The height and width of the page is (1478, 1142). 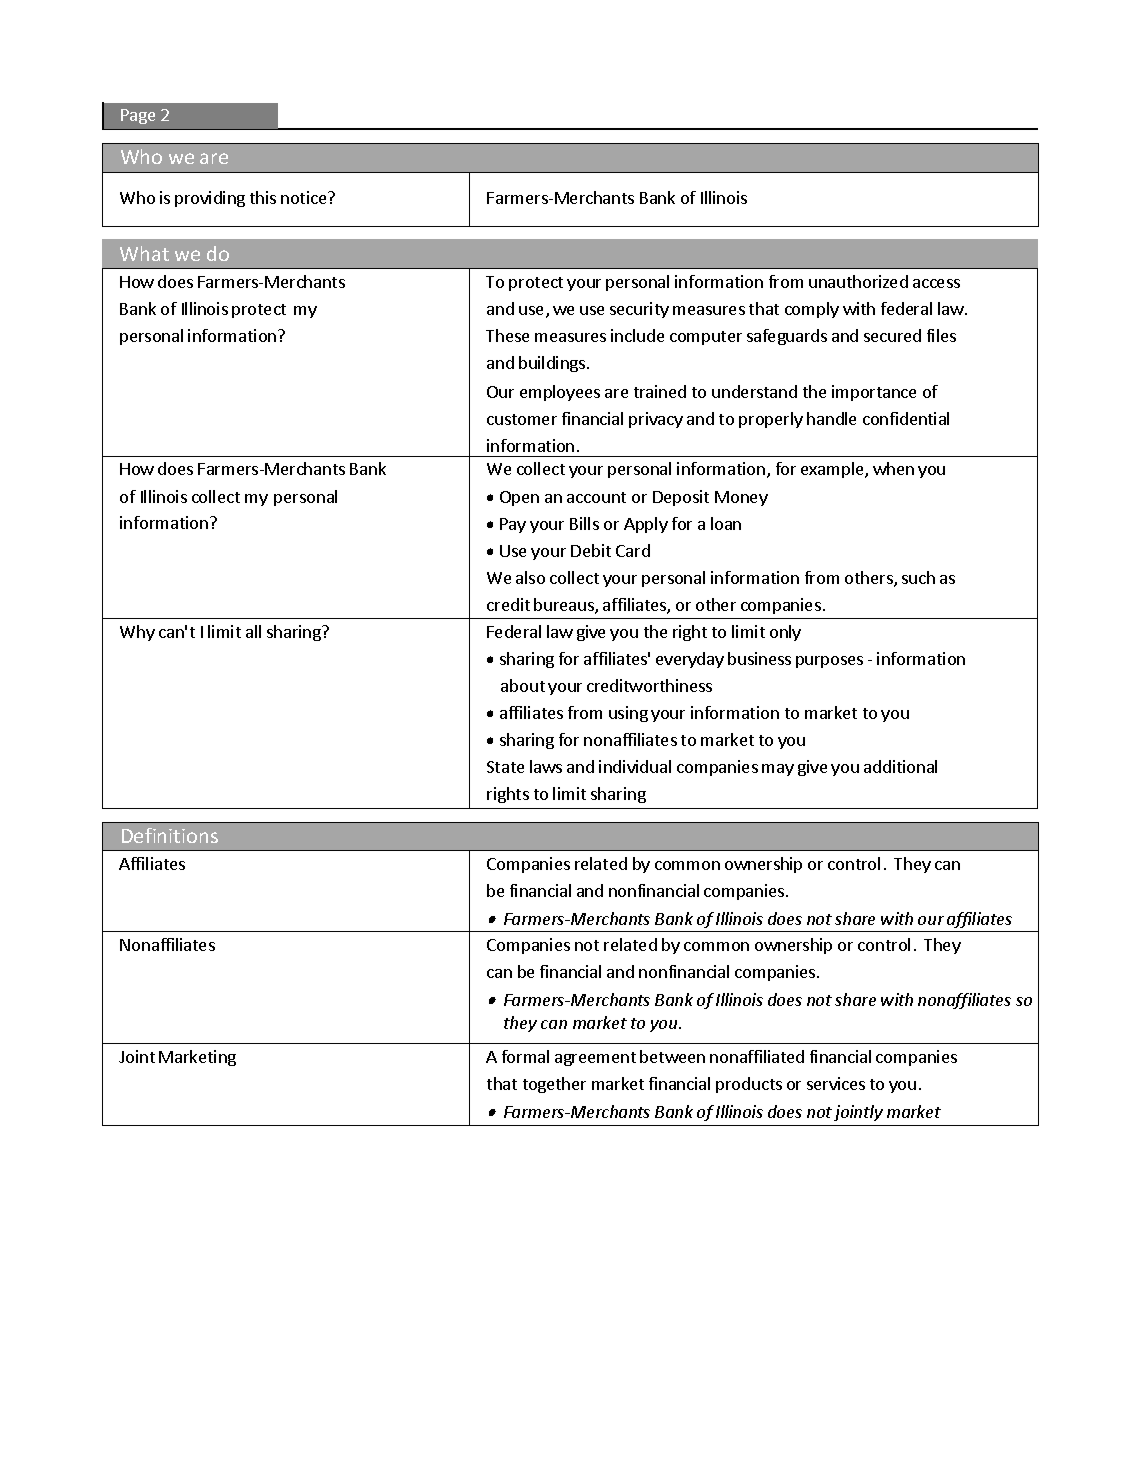 I want to click on formal, so click(x=525, y=1056).
